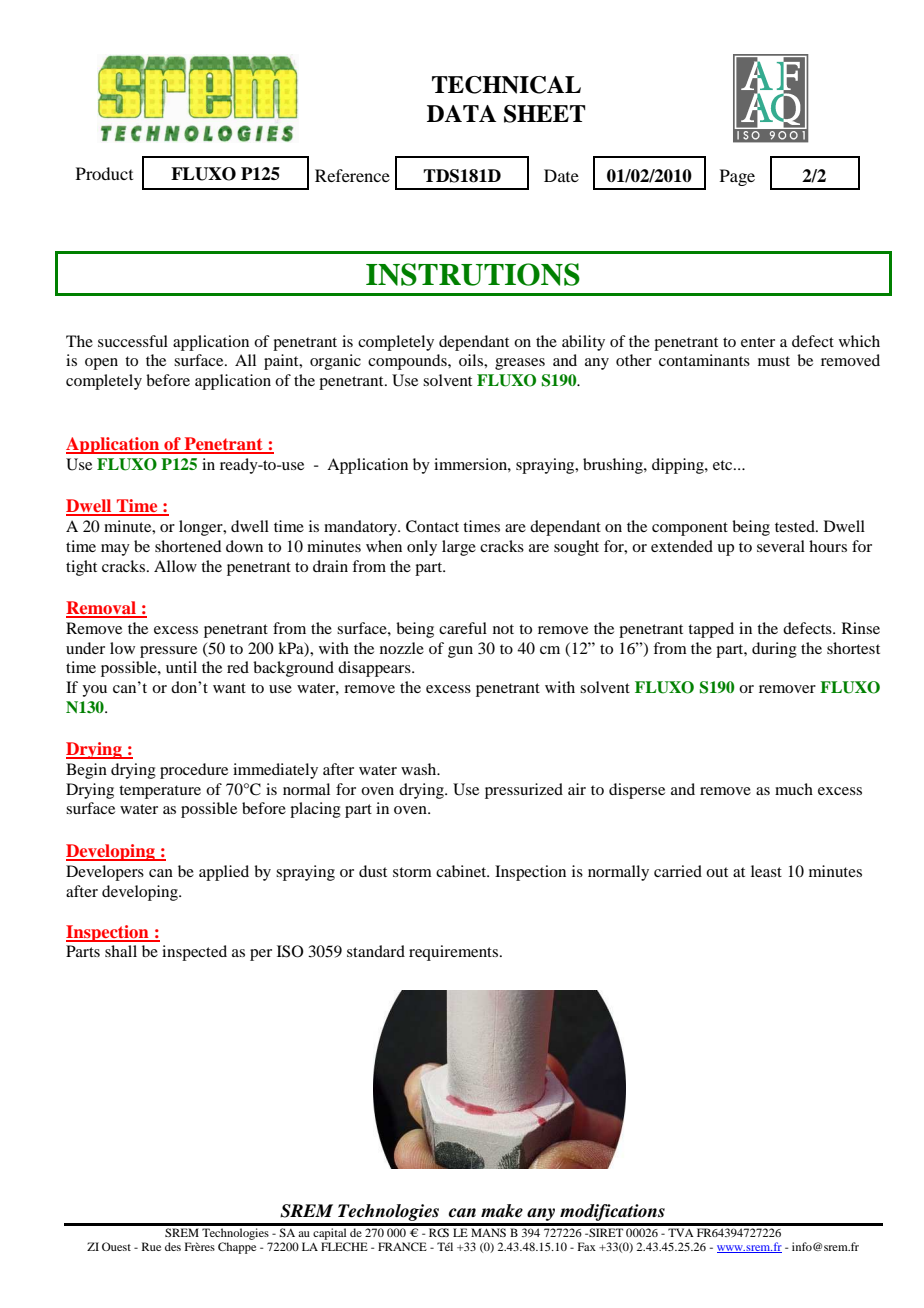  I want to click on longer, so click(202, 528).
